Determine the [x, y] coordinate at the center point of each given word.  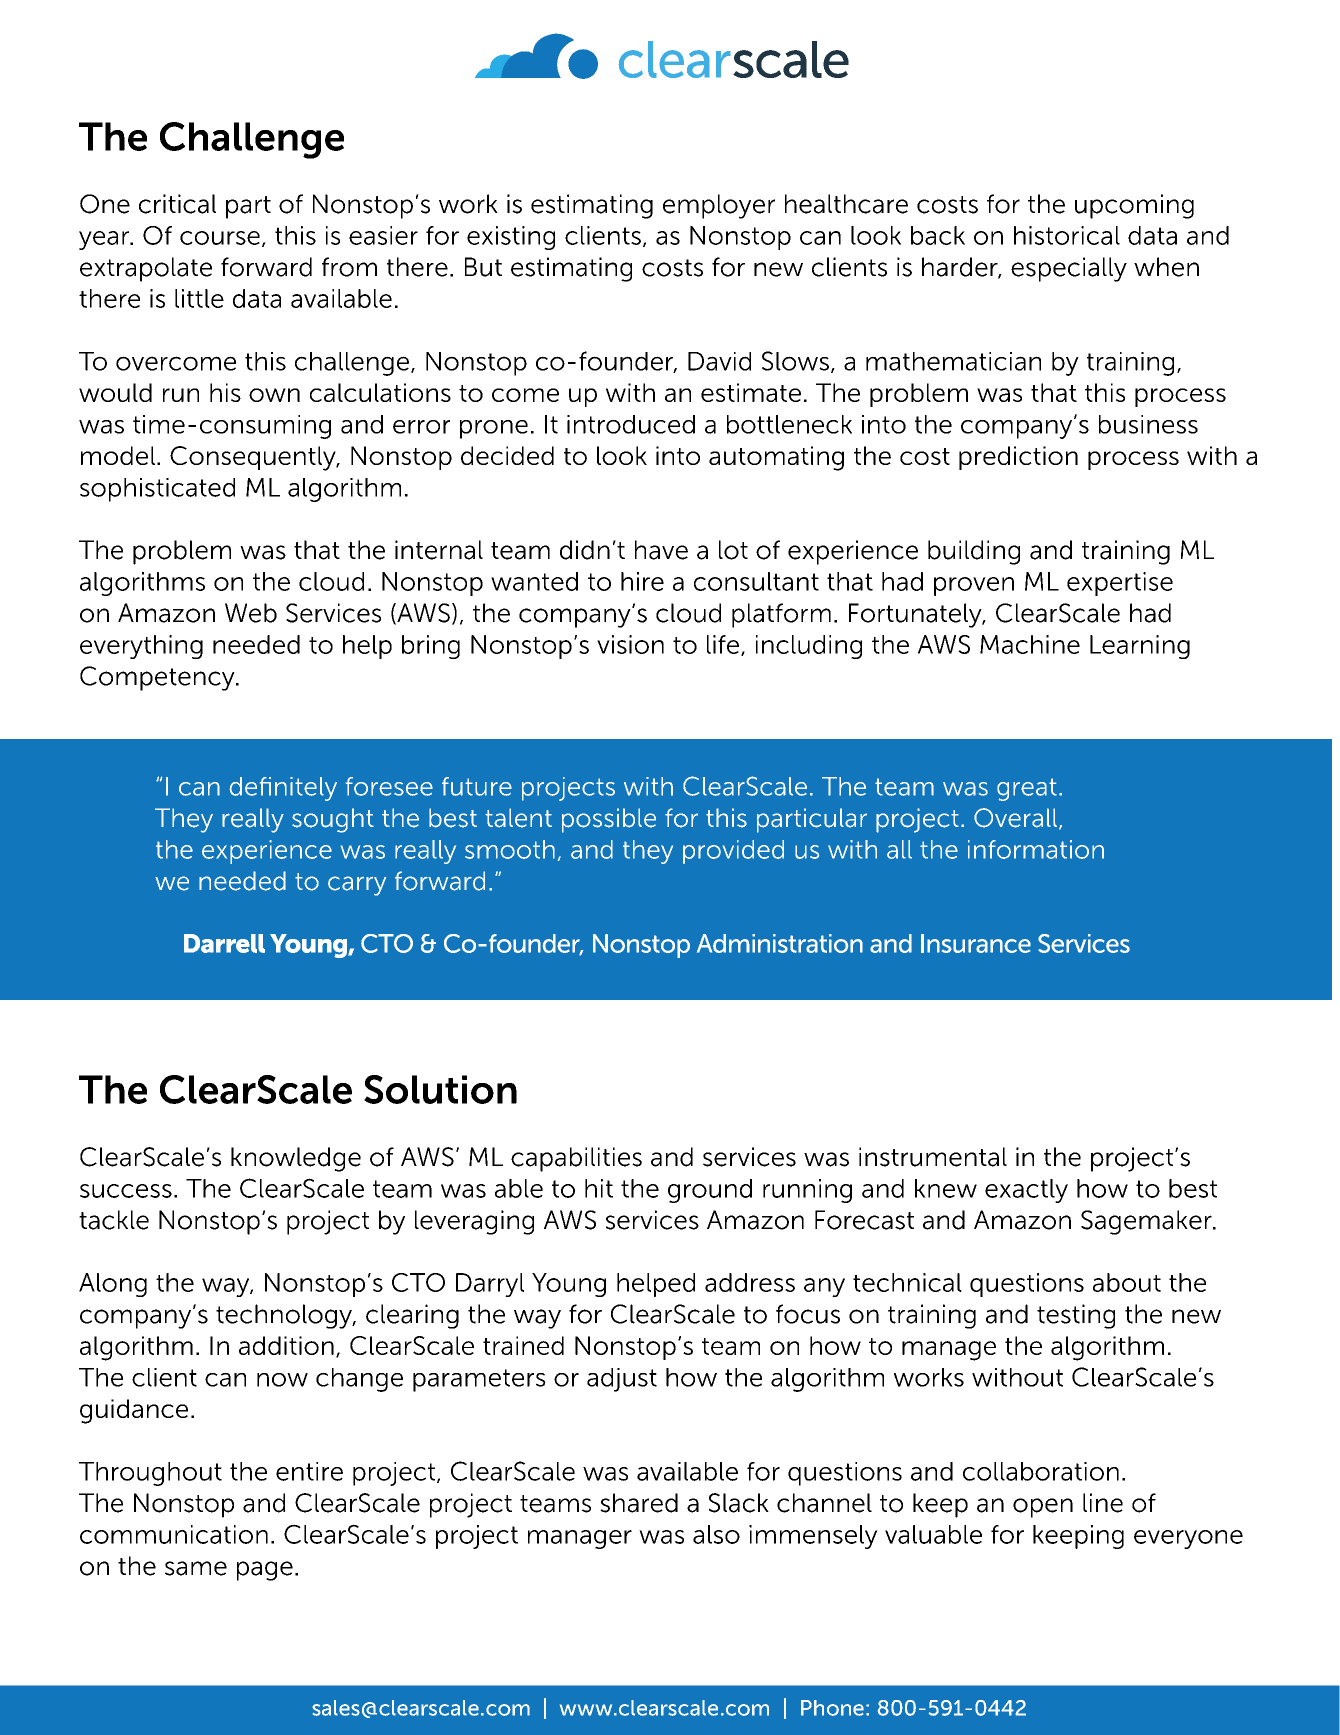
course [220, 238]
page [265, 1571]
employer [719, 206]
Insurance [976, 943]
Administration [780, 943]
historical [1067, 235]
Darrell [224, 943]
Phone [832, 1708]
